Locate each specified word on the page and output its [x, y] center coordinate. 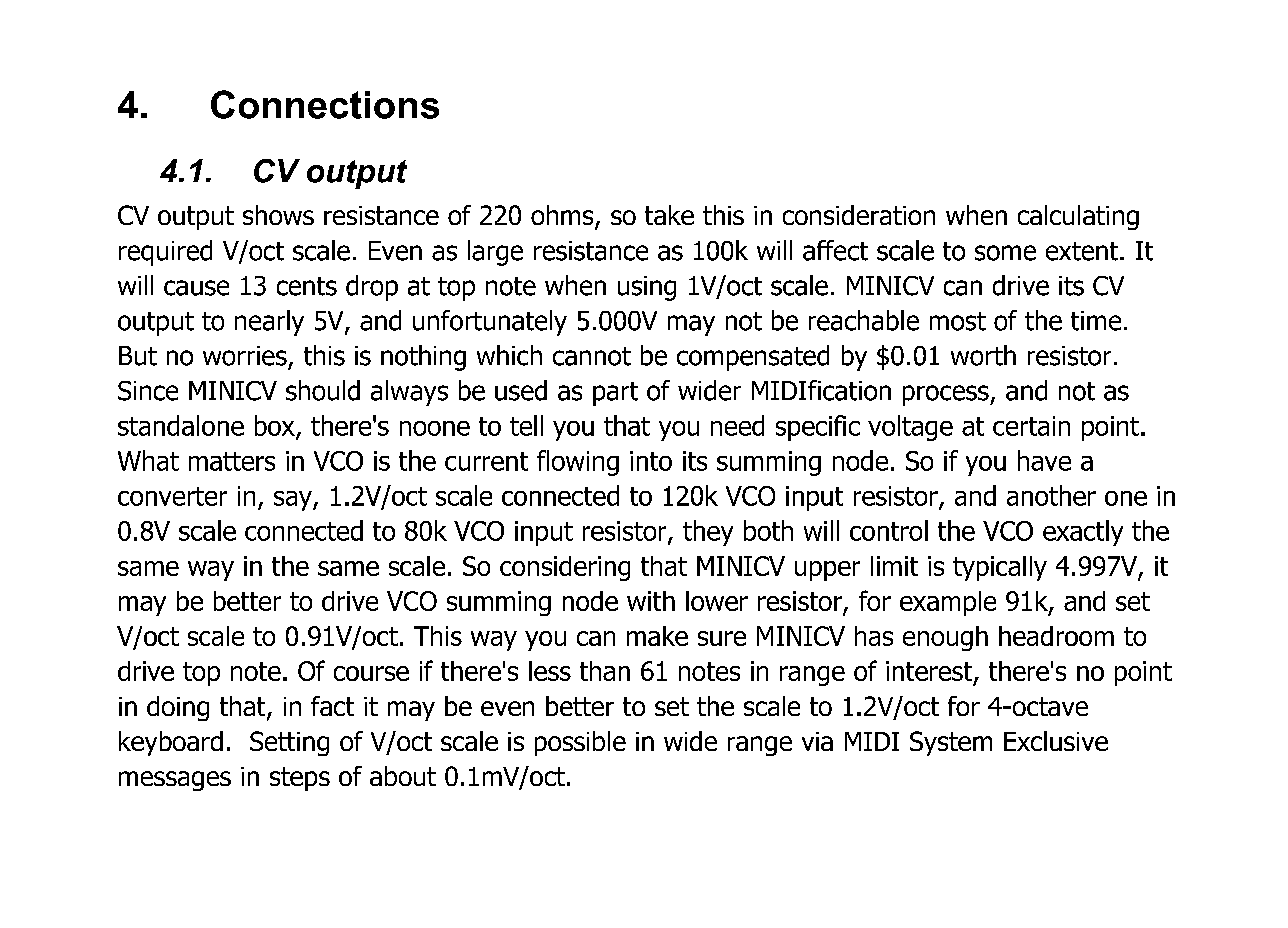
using [647, 288]
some [1005, 253]
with [651, 601]
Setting [289, 743]
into [651, 461]
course [371, 673]
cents [307, 286]
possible [580, 743]
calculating [1078, 217]
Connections [325, 104]
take [669, 215]
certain [1031, 426]
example [948, 603]
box [276, 426]
